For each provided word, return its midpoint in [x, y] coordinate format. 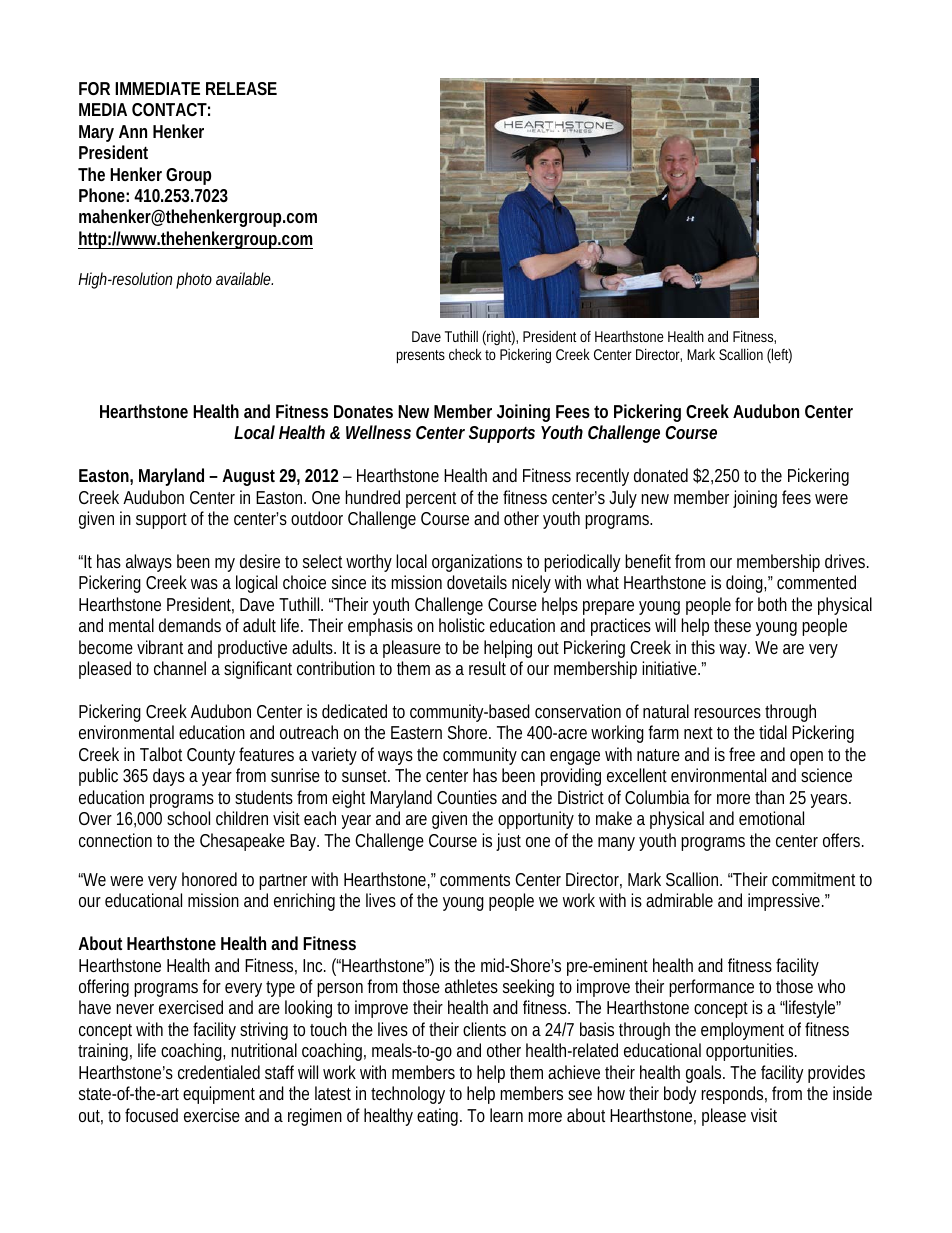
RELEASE [241, 88]
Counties [467, 797]
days [169, 777]
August [248, 477]
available [244, 278]
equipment [219, 1095]
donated [661, 475]
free [742, 754]
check [465, 354]
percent [431, 500]
